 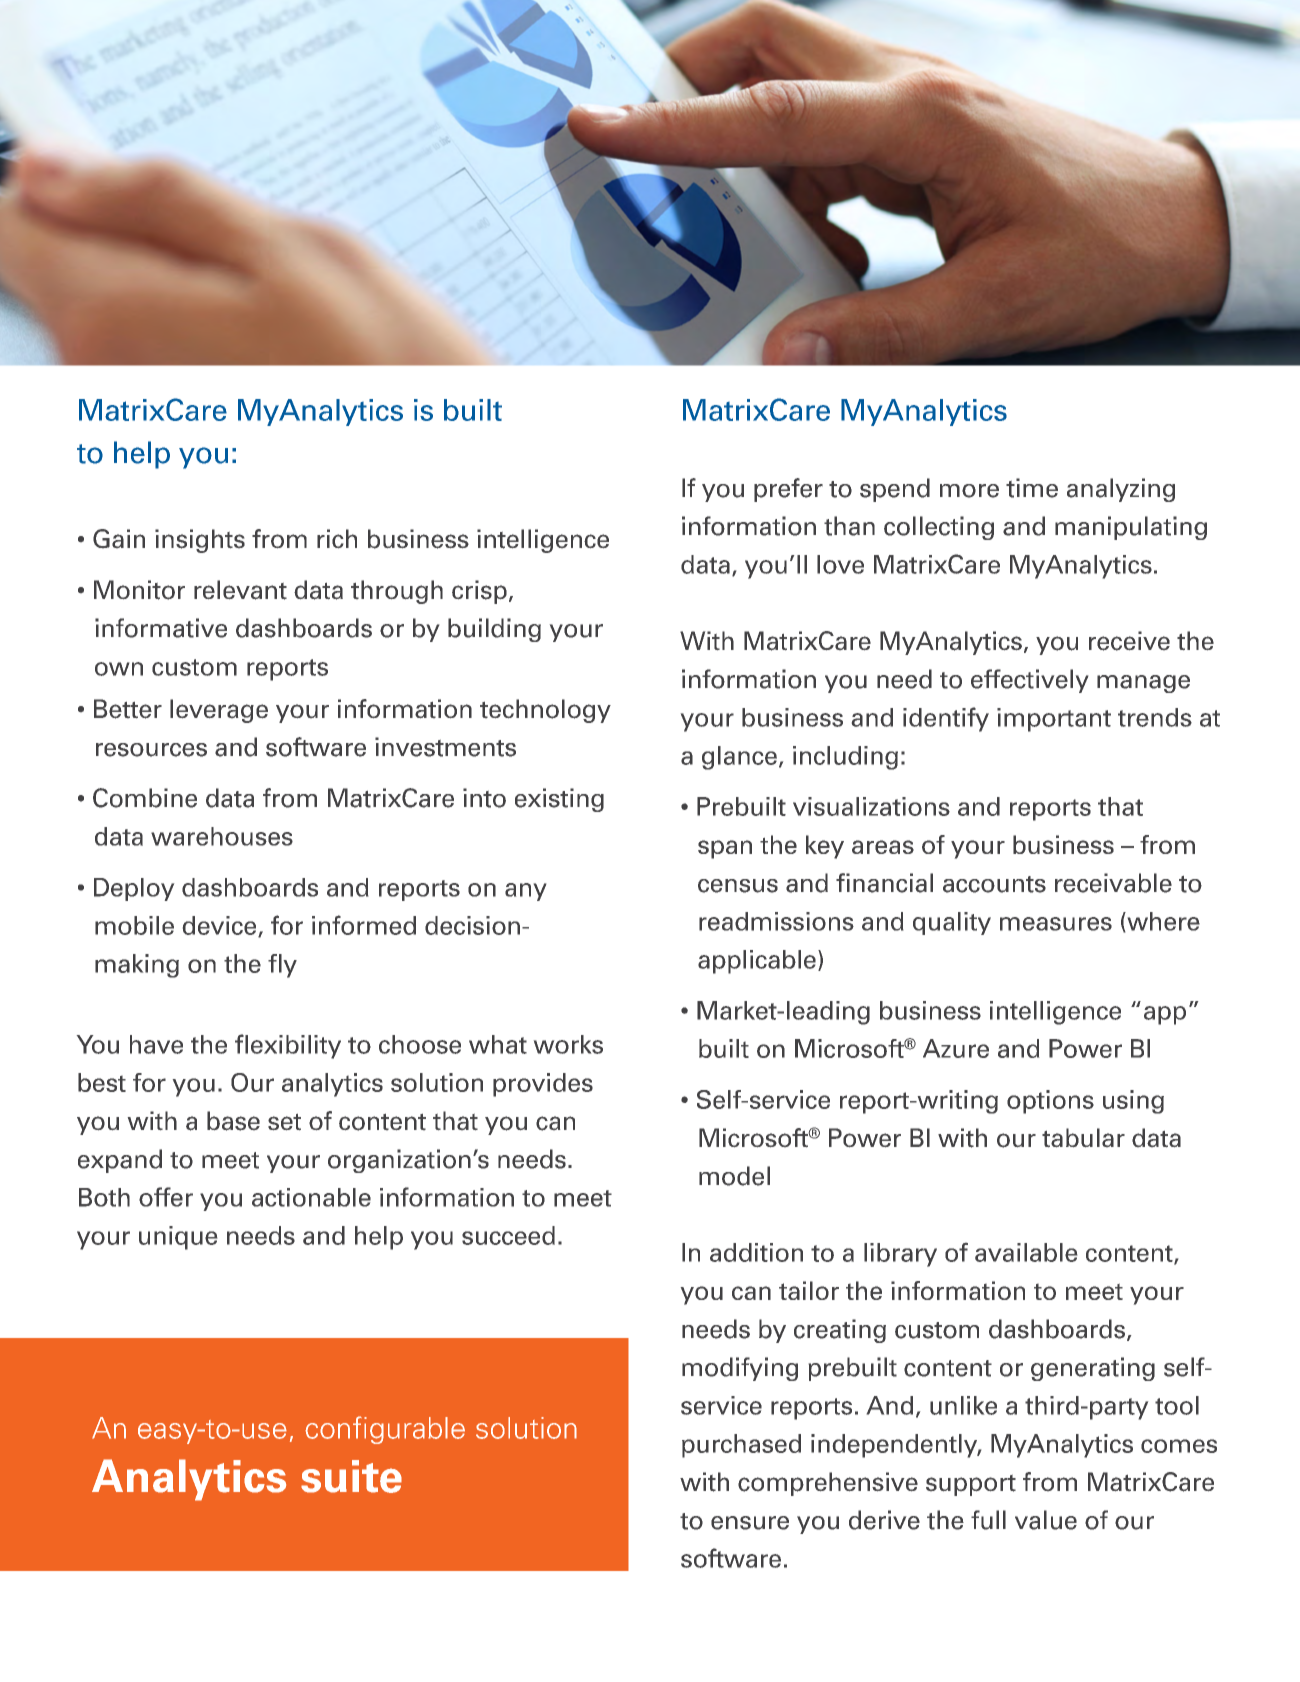 What do you see at coordinates (750, 1523) in the screenshot?
I see `ensure` at bounding box center [750, 1523].
